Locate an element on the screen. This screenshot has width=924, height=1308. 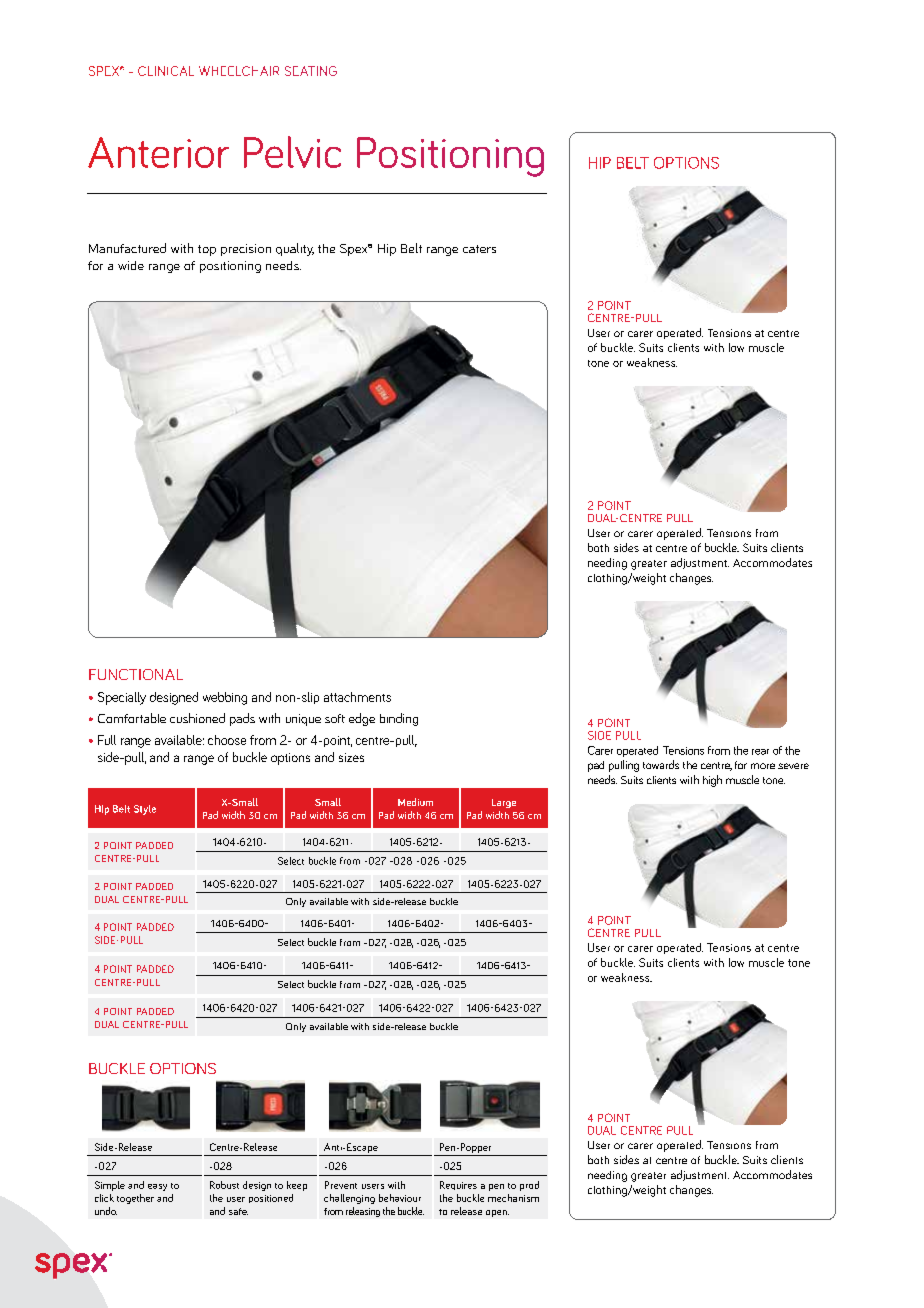
caters is located at coordinates (479, 249).
